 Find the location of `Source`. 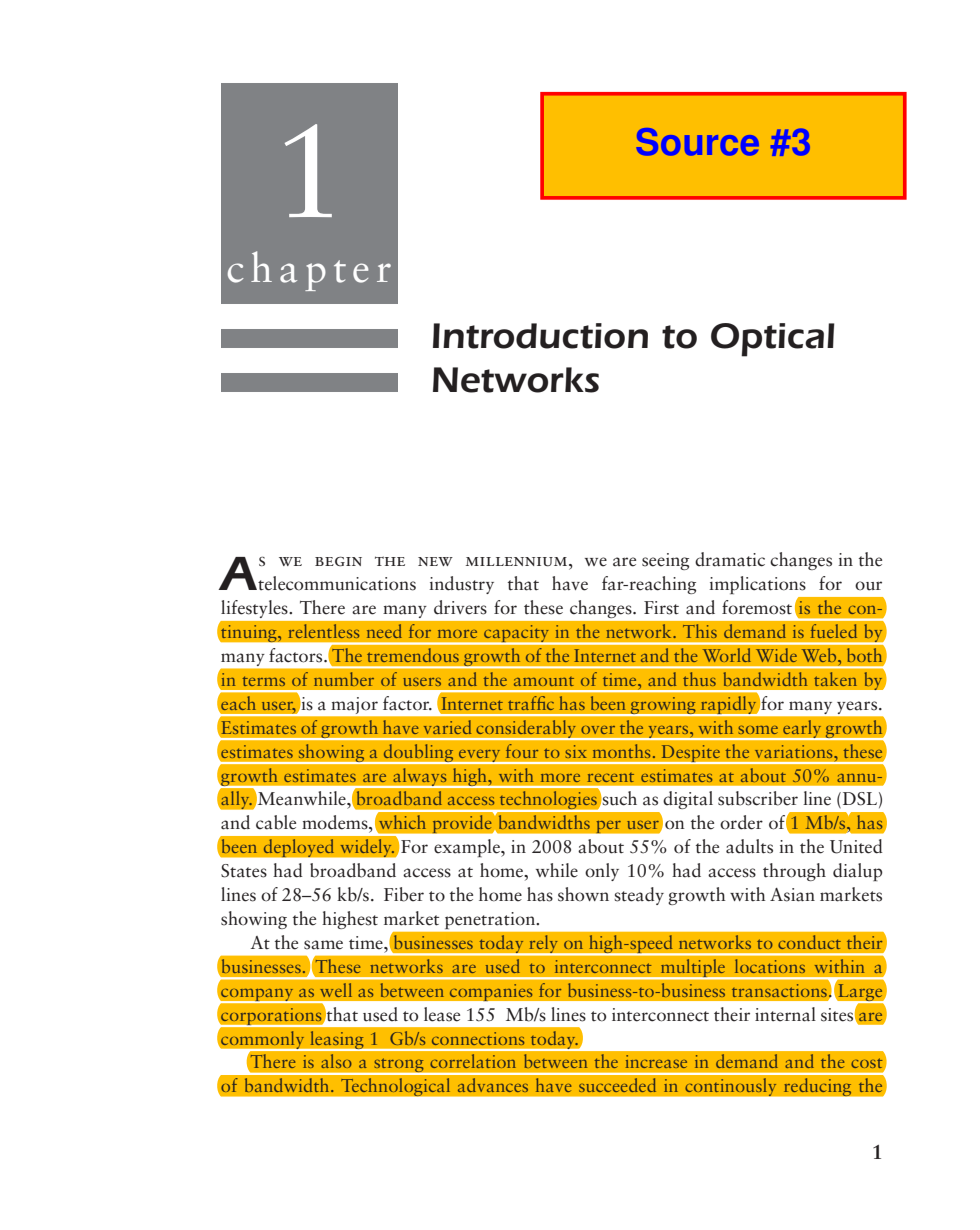

Source is located at coordinates (698, 142).
